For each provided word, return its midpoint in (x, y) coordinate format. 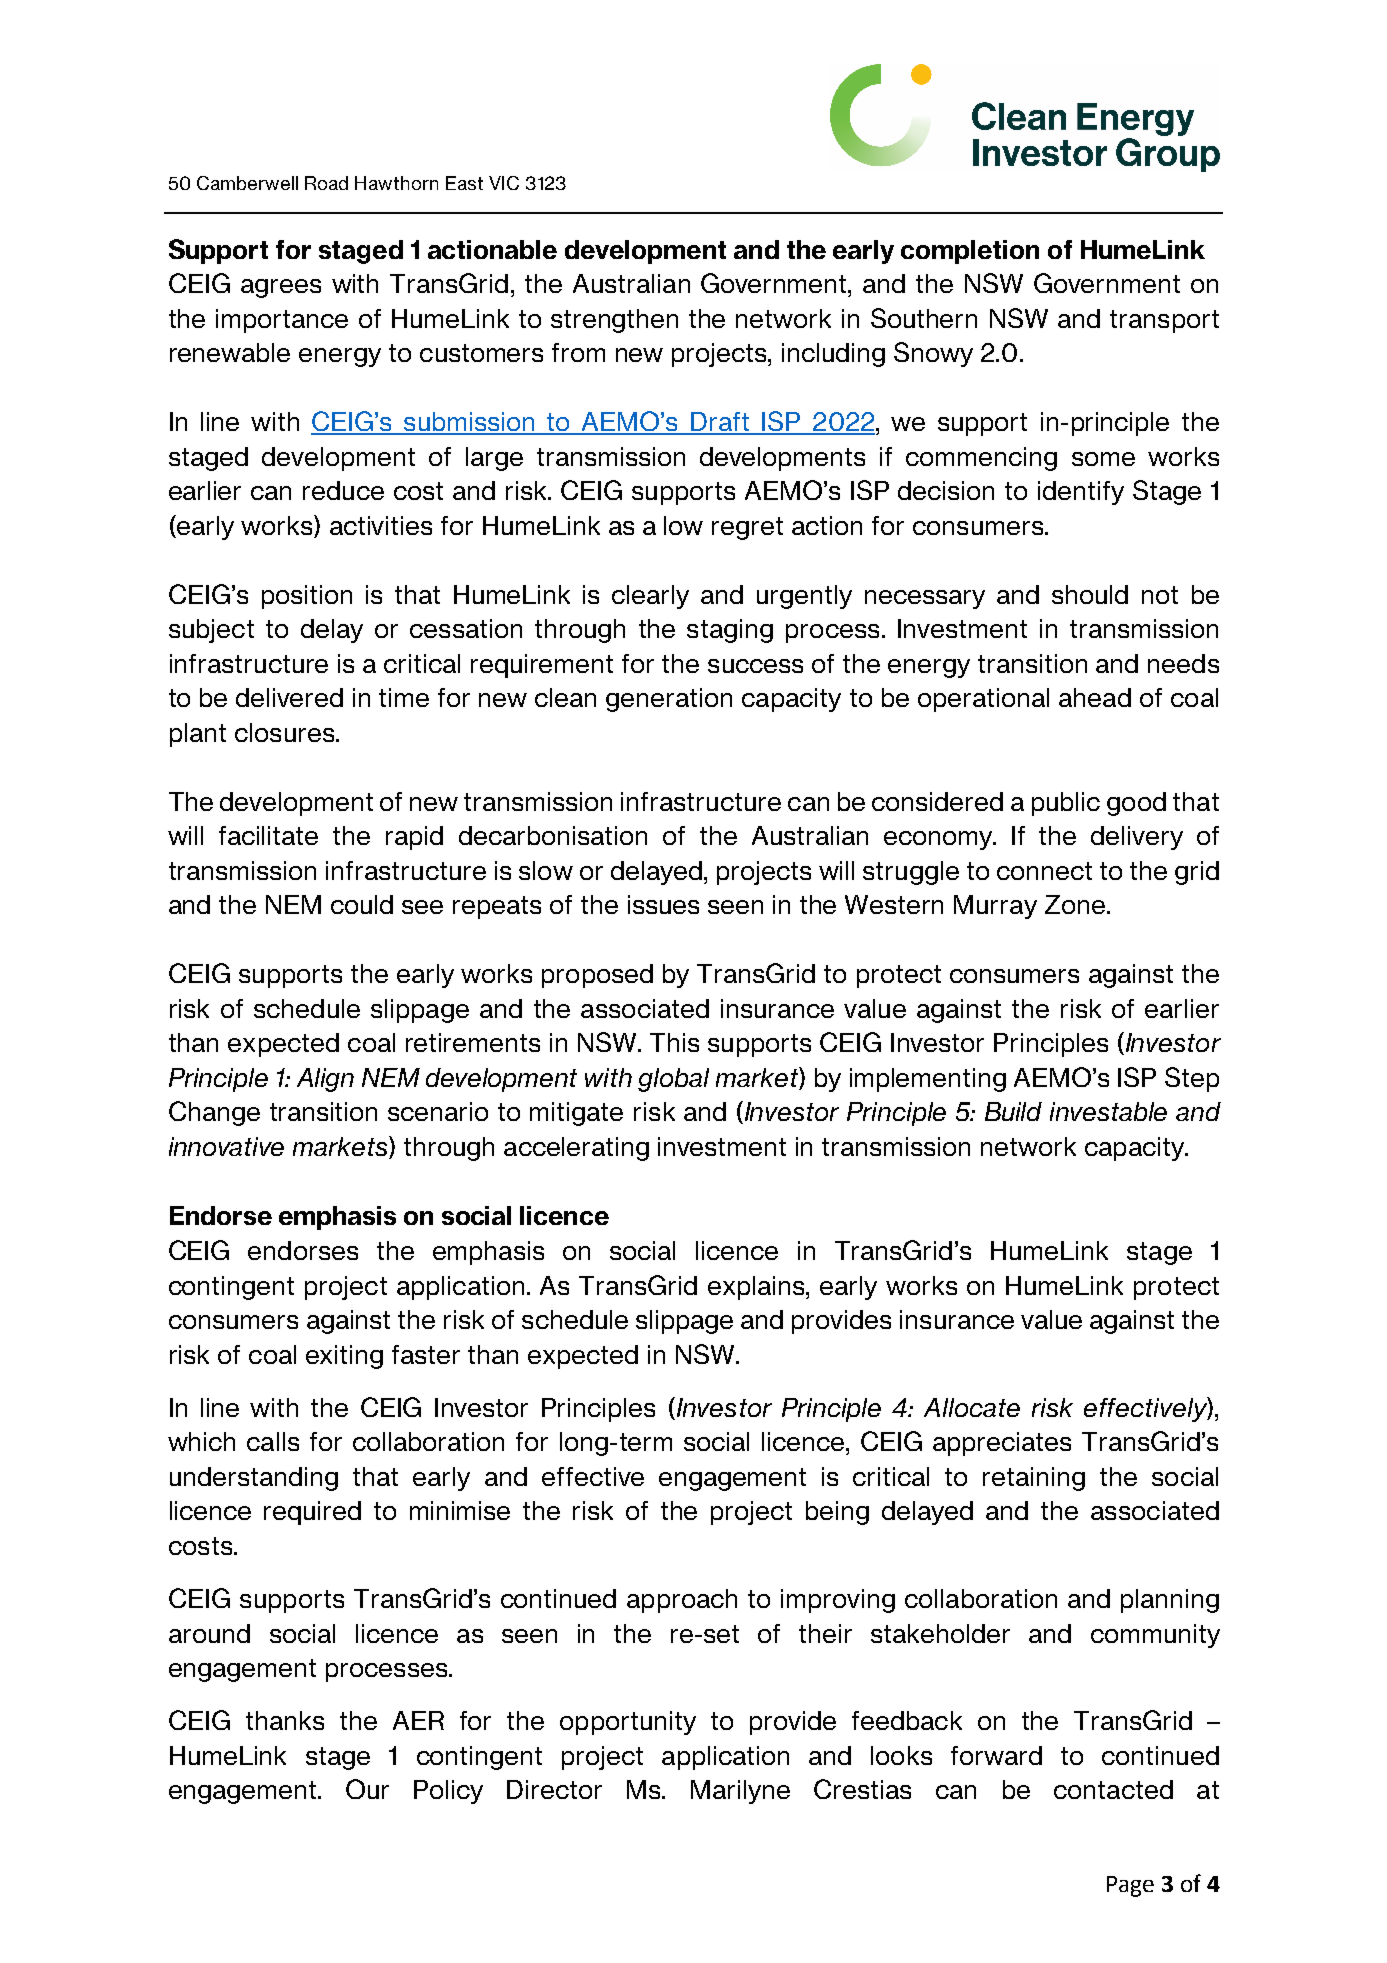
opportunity (628, 1723)
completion (970, 252)
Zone (1075, 904)
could (362, 904)
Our (367, 1789)
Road (326, 183)
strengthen (614, 321)
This (674, 1042)
